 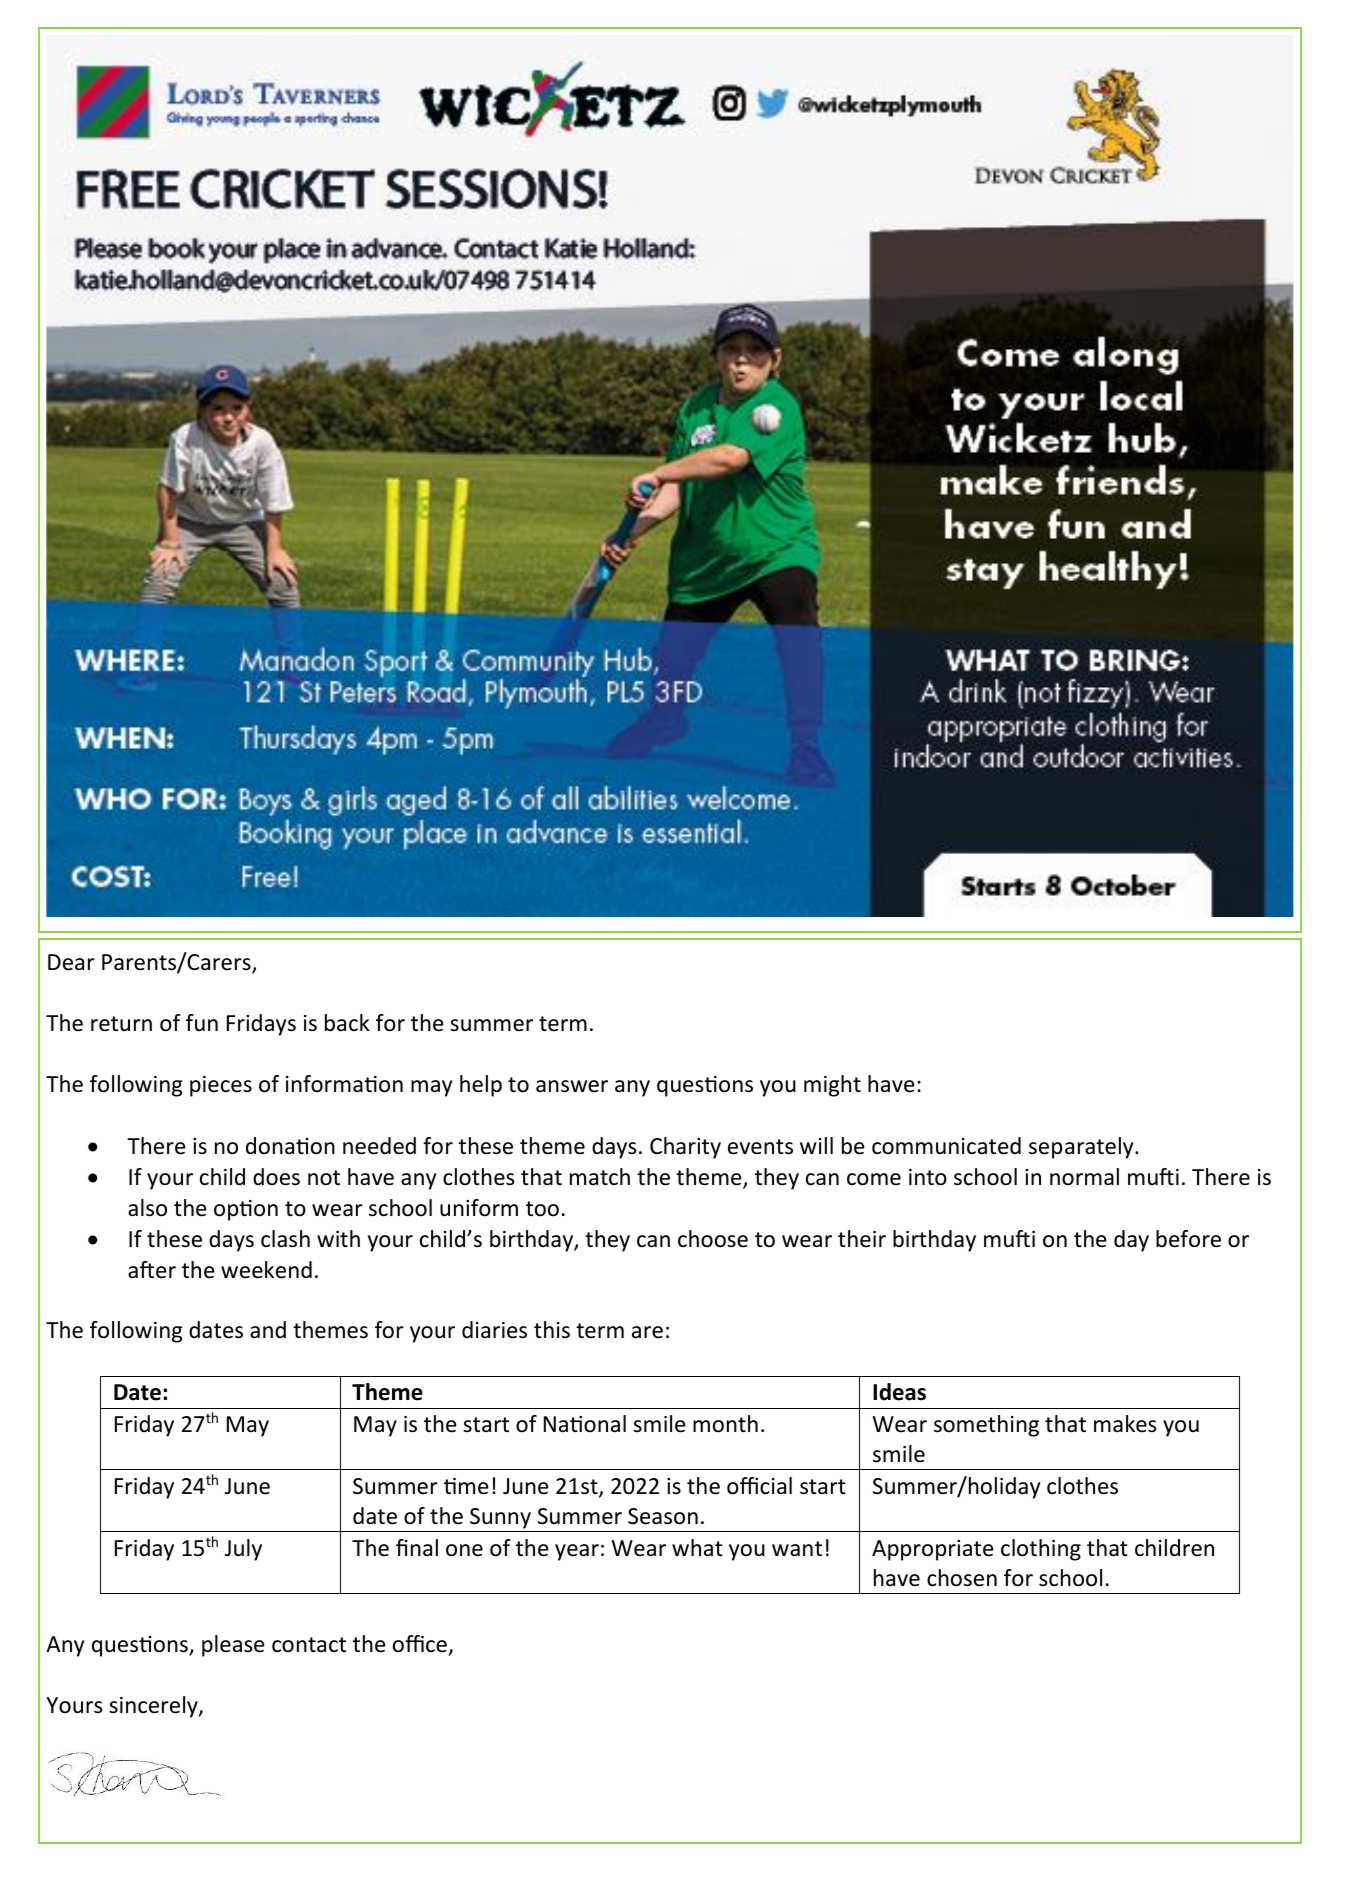 What do you see at coordinates (585, 1424) in the screenshot?
I see `National` at bounding box center [585, 1424].
